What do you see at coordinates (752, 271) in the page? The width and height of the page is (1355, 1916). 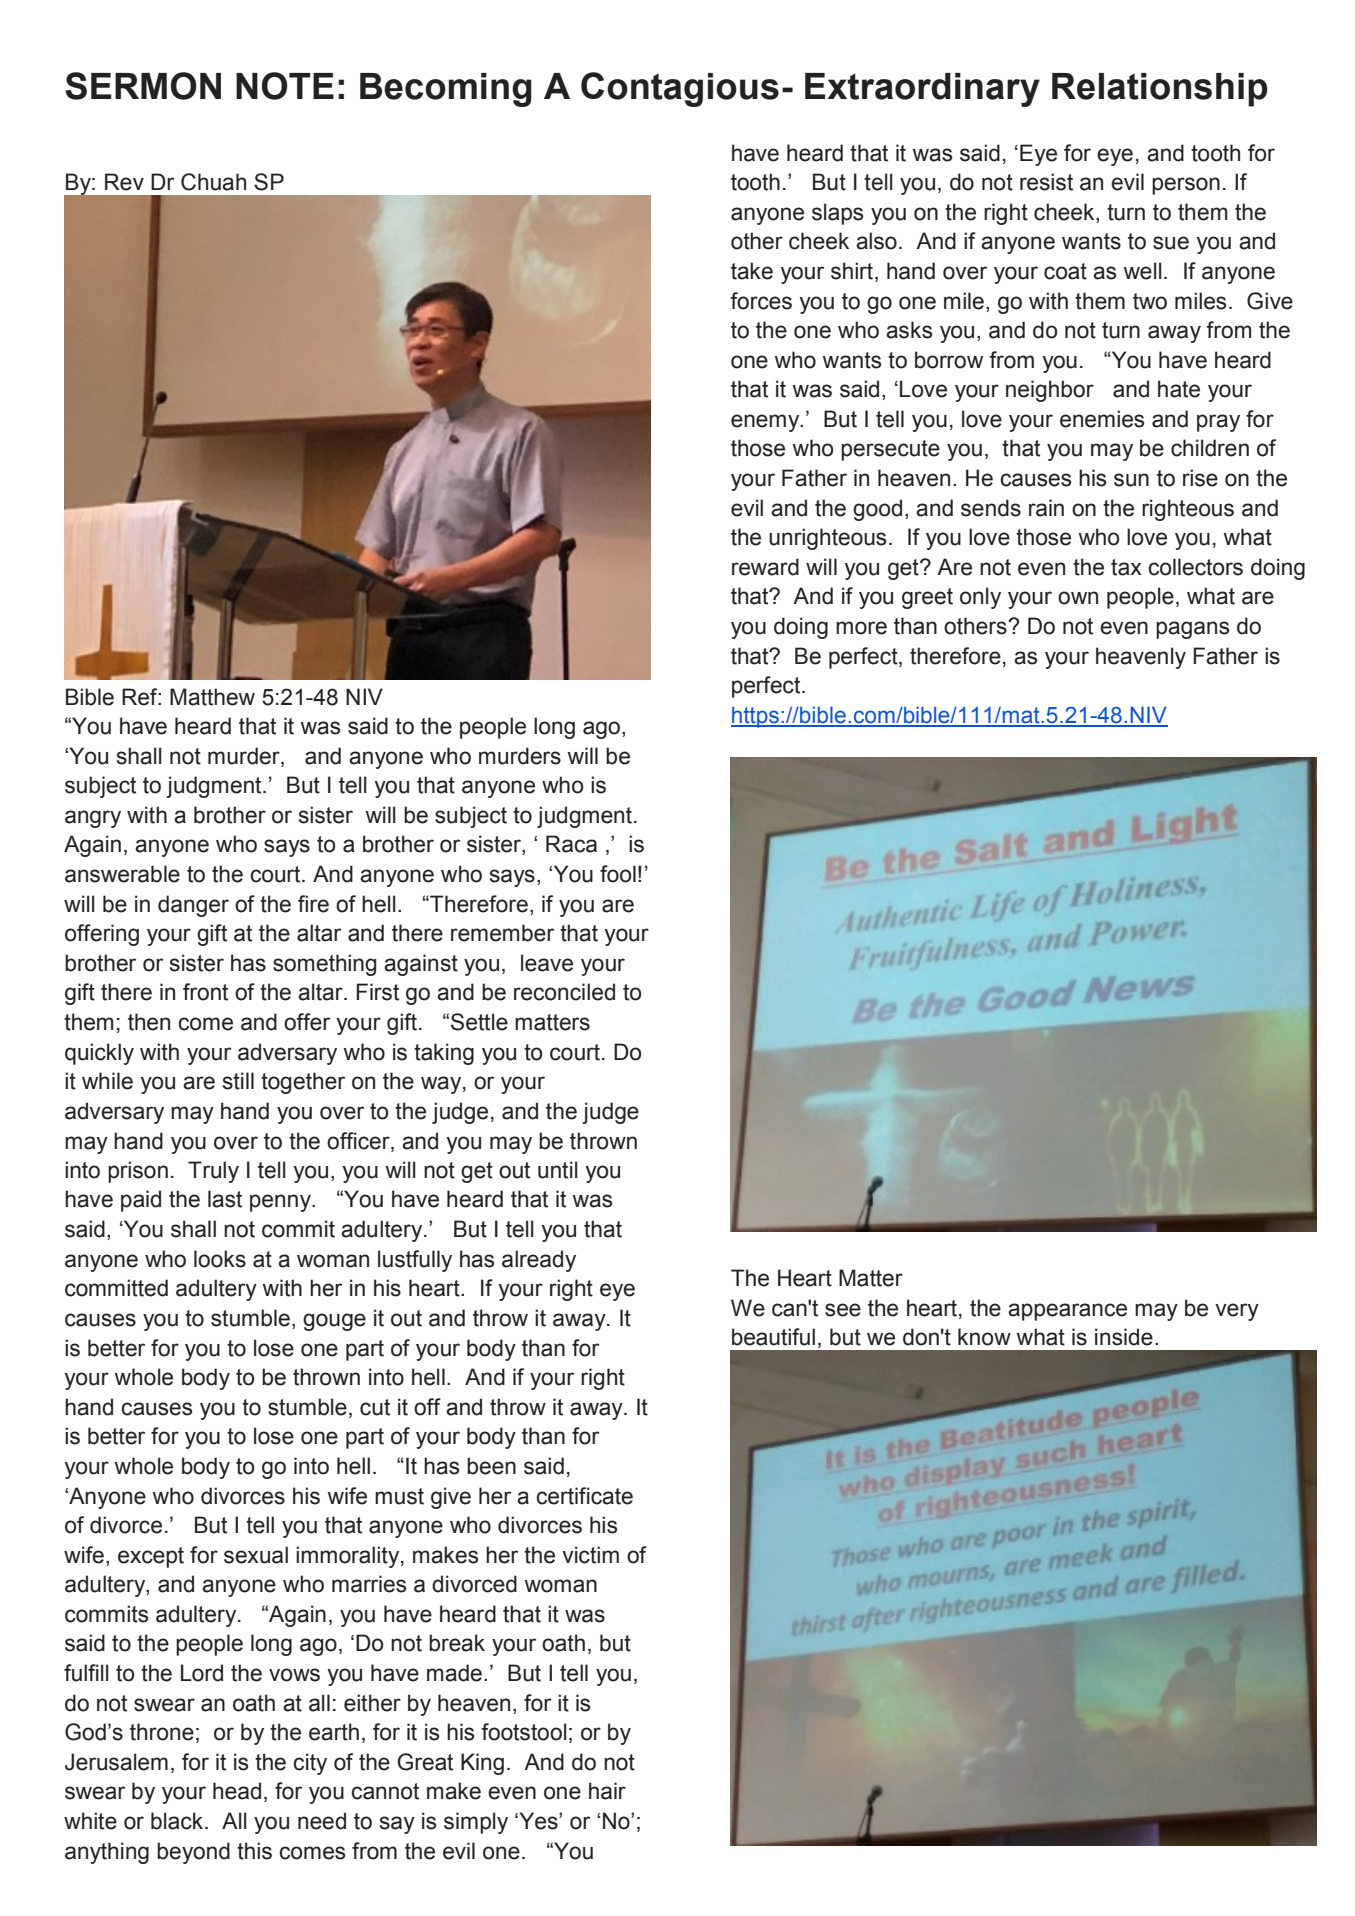 I see `take` at bounding box center [752, 271].
